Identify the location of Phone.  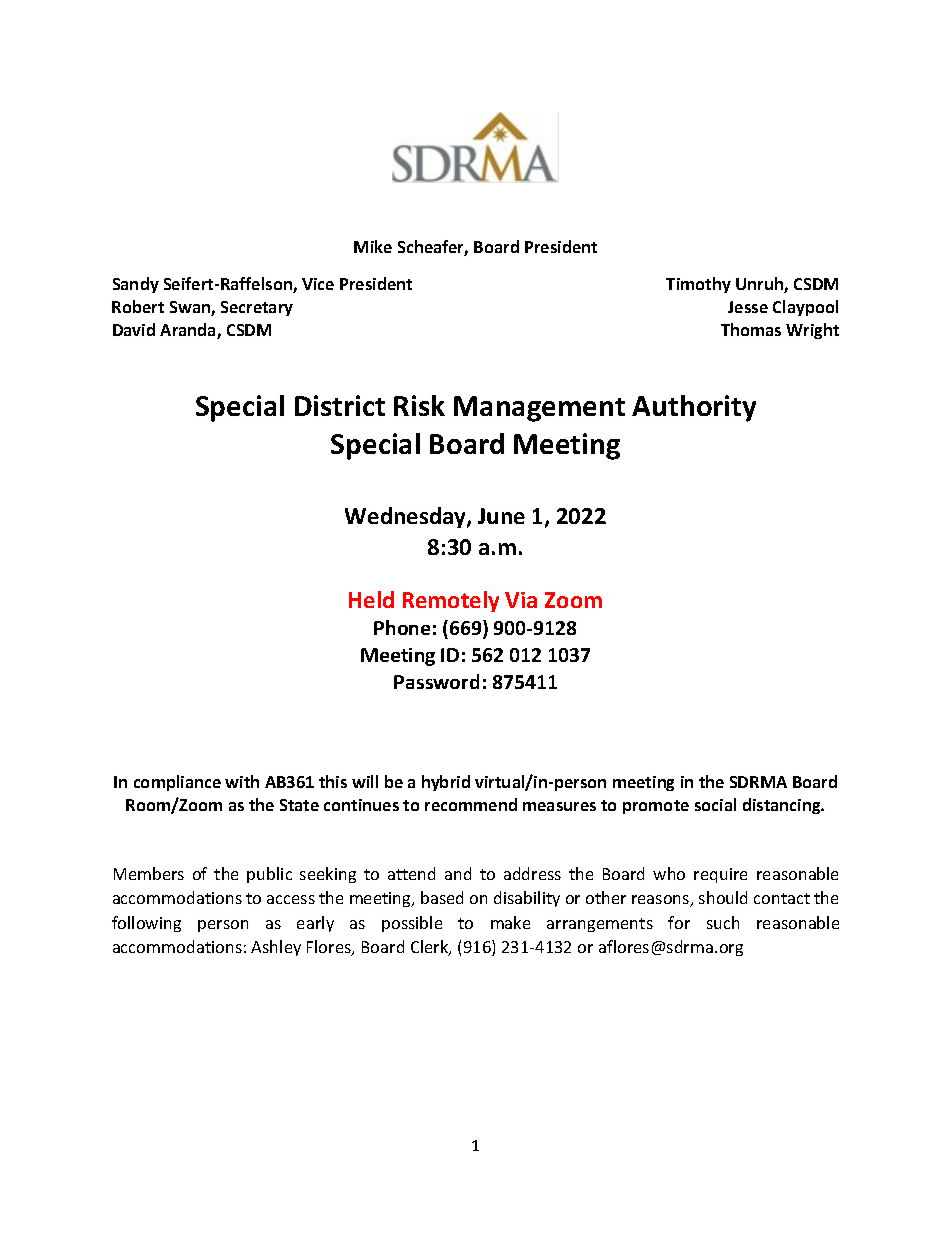
(402, 627).
